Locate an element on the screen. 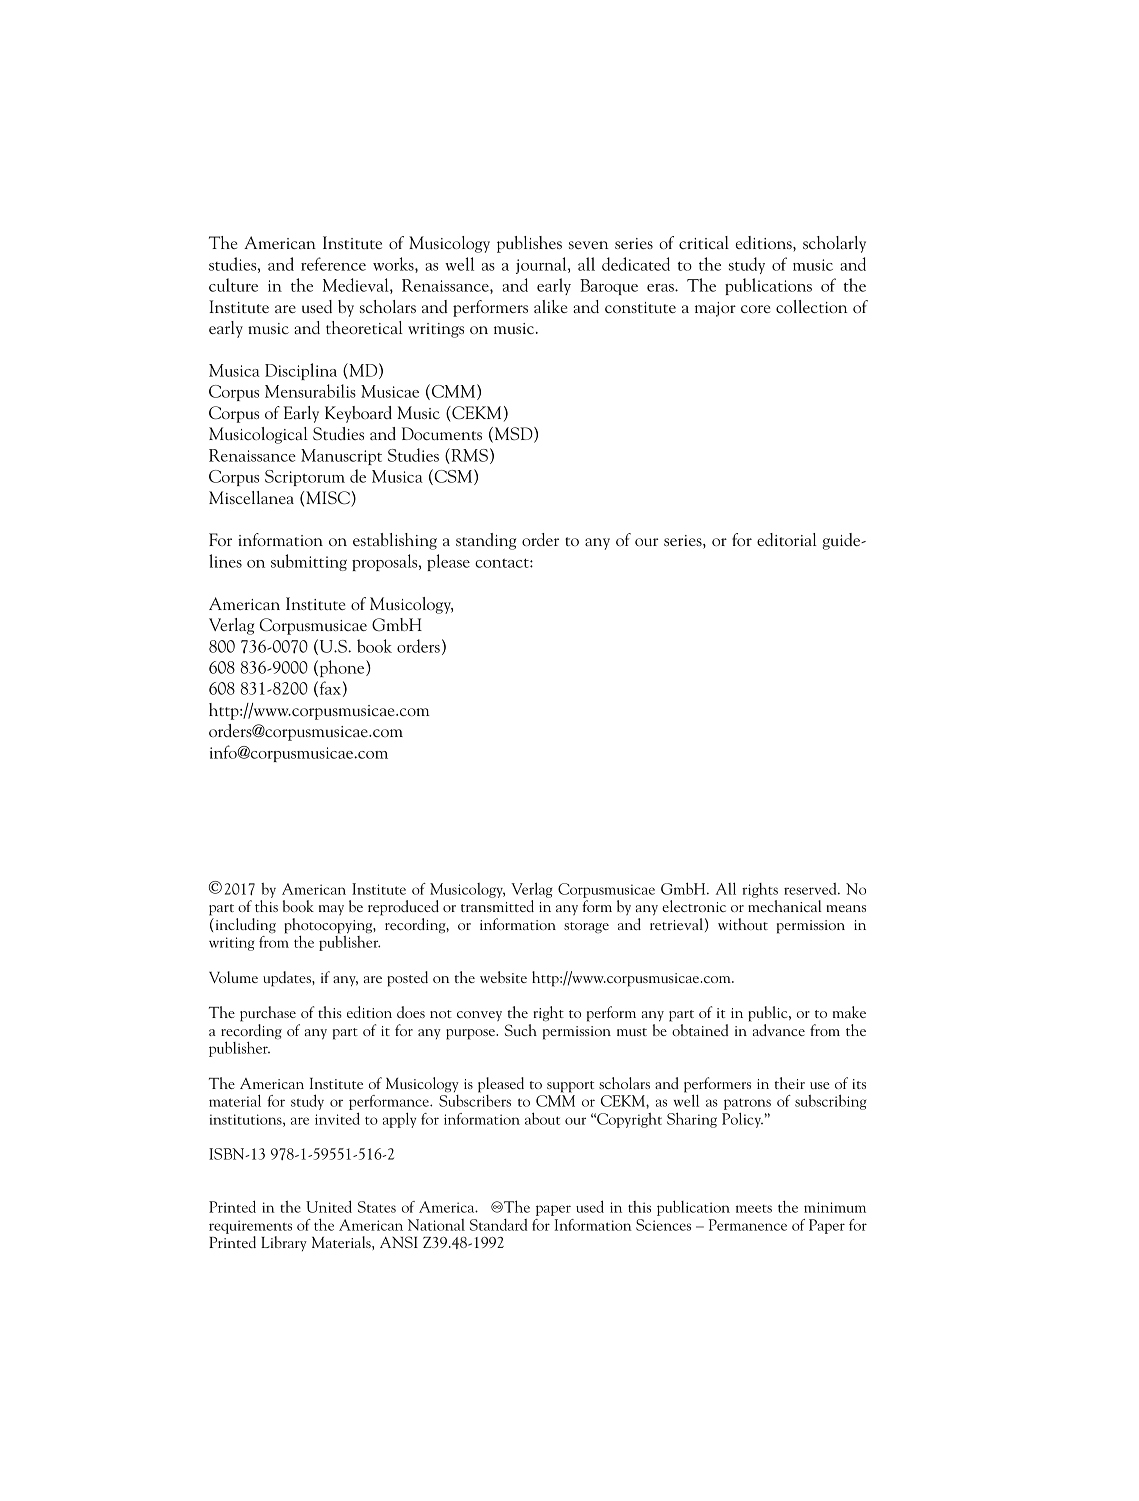 This screenshot has height=1501, width=1139. United is located at coordinates (329, 1206).
